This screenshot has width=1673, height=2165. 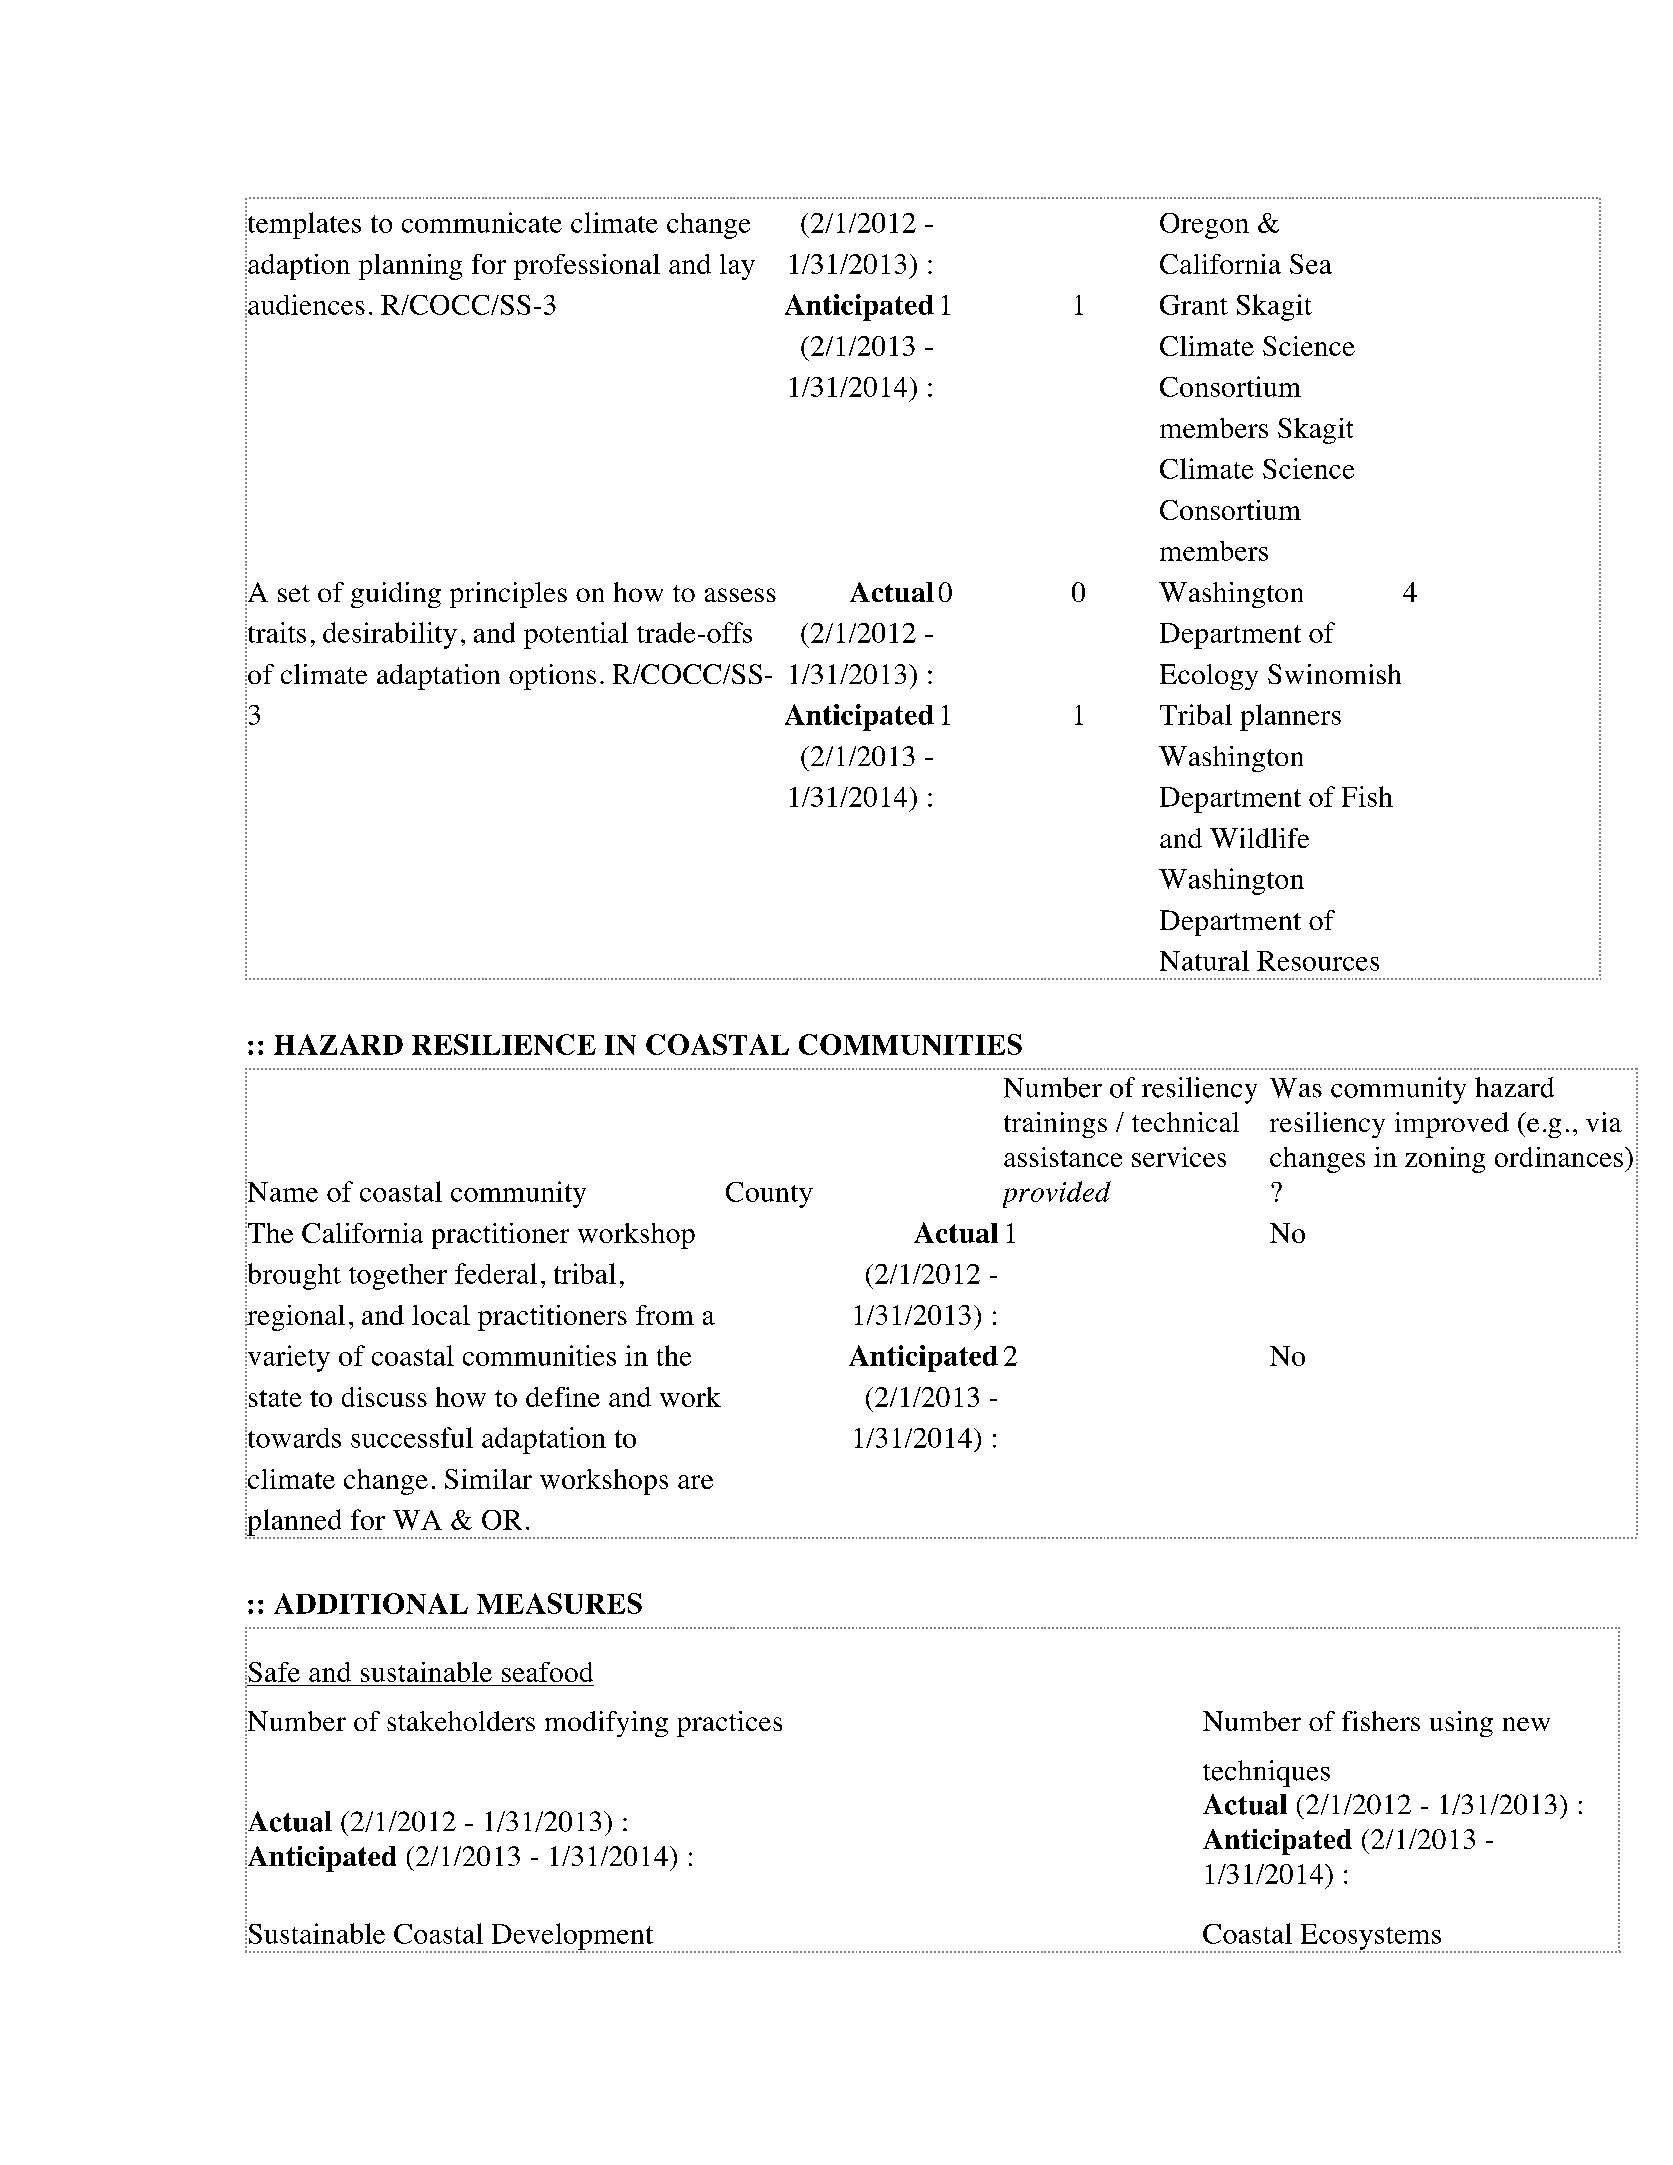 What do you see at coordinates (1204, 226) in the screenshot?
I see `Oregon` at bounding box center [1204, 226].
